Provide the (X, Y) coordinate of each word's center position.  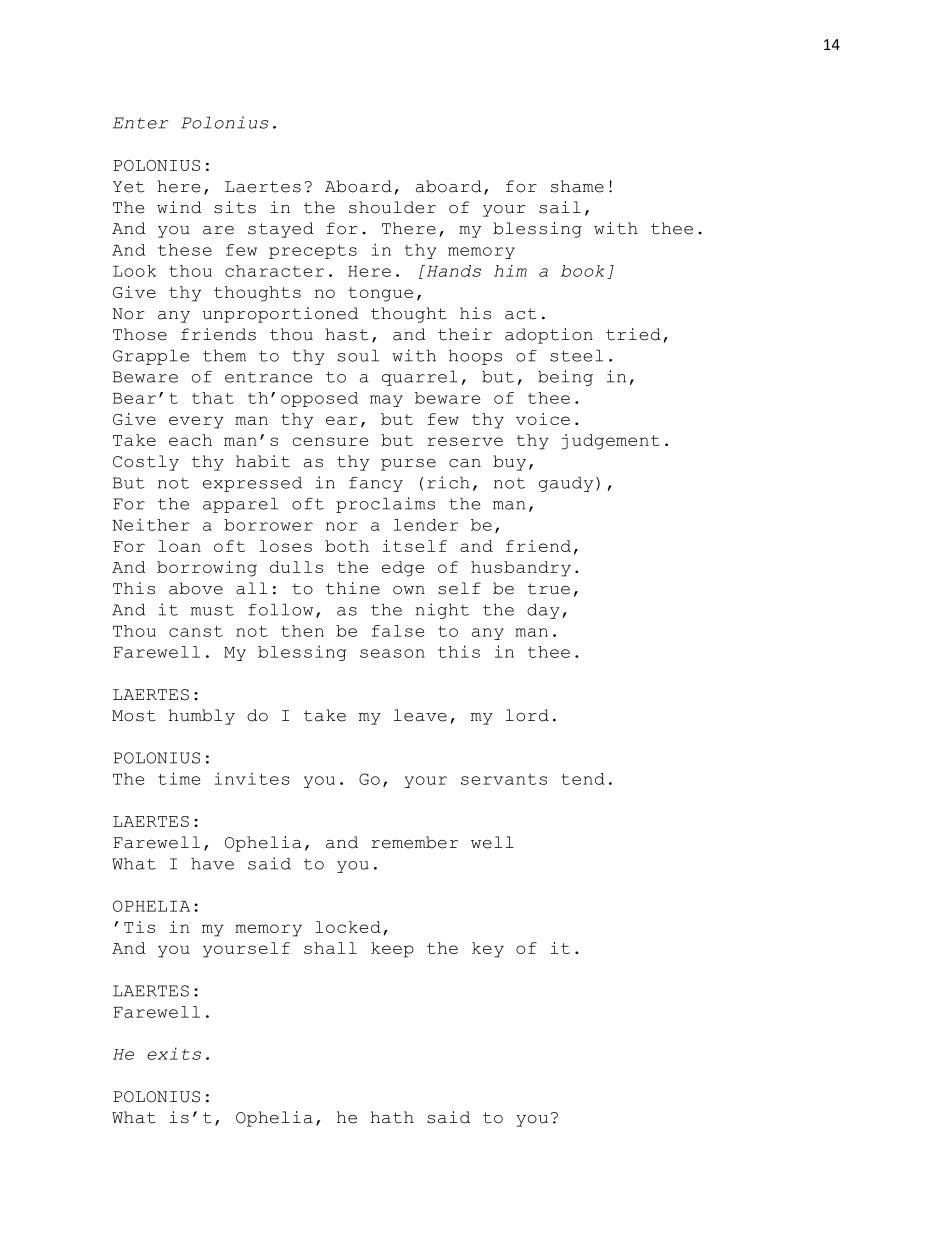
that (213, 398)
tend (583, 779)
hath (392, 1117)
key (488, 950)
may (386, 401)
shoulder (392, 207)
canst (196, 631)
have (212, 863)
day (543, 611)
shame (577, 186)
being (565, 378)
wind (179, 207)
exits (174, 1053)
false (398, 631)
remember (414, 842)
